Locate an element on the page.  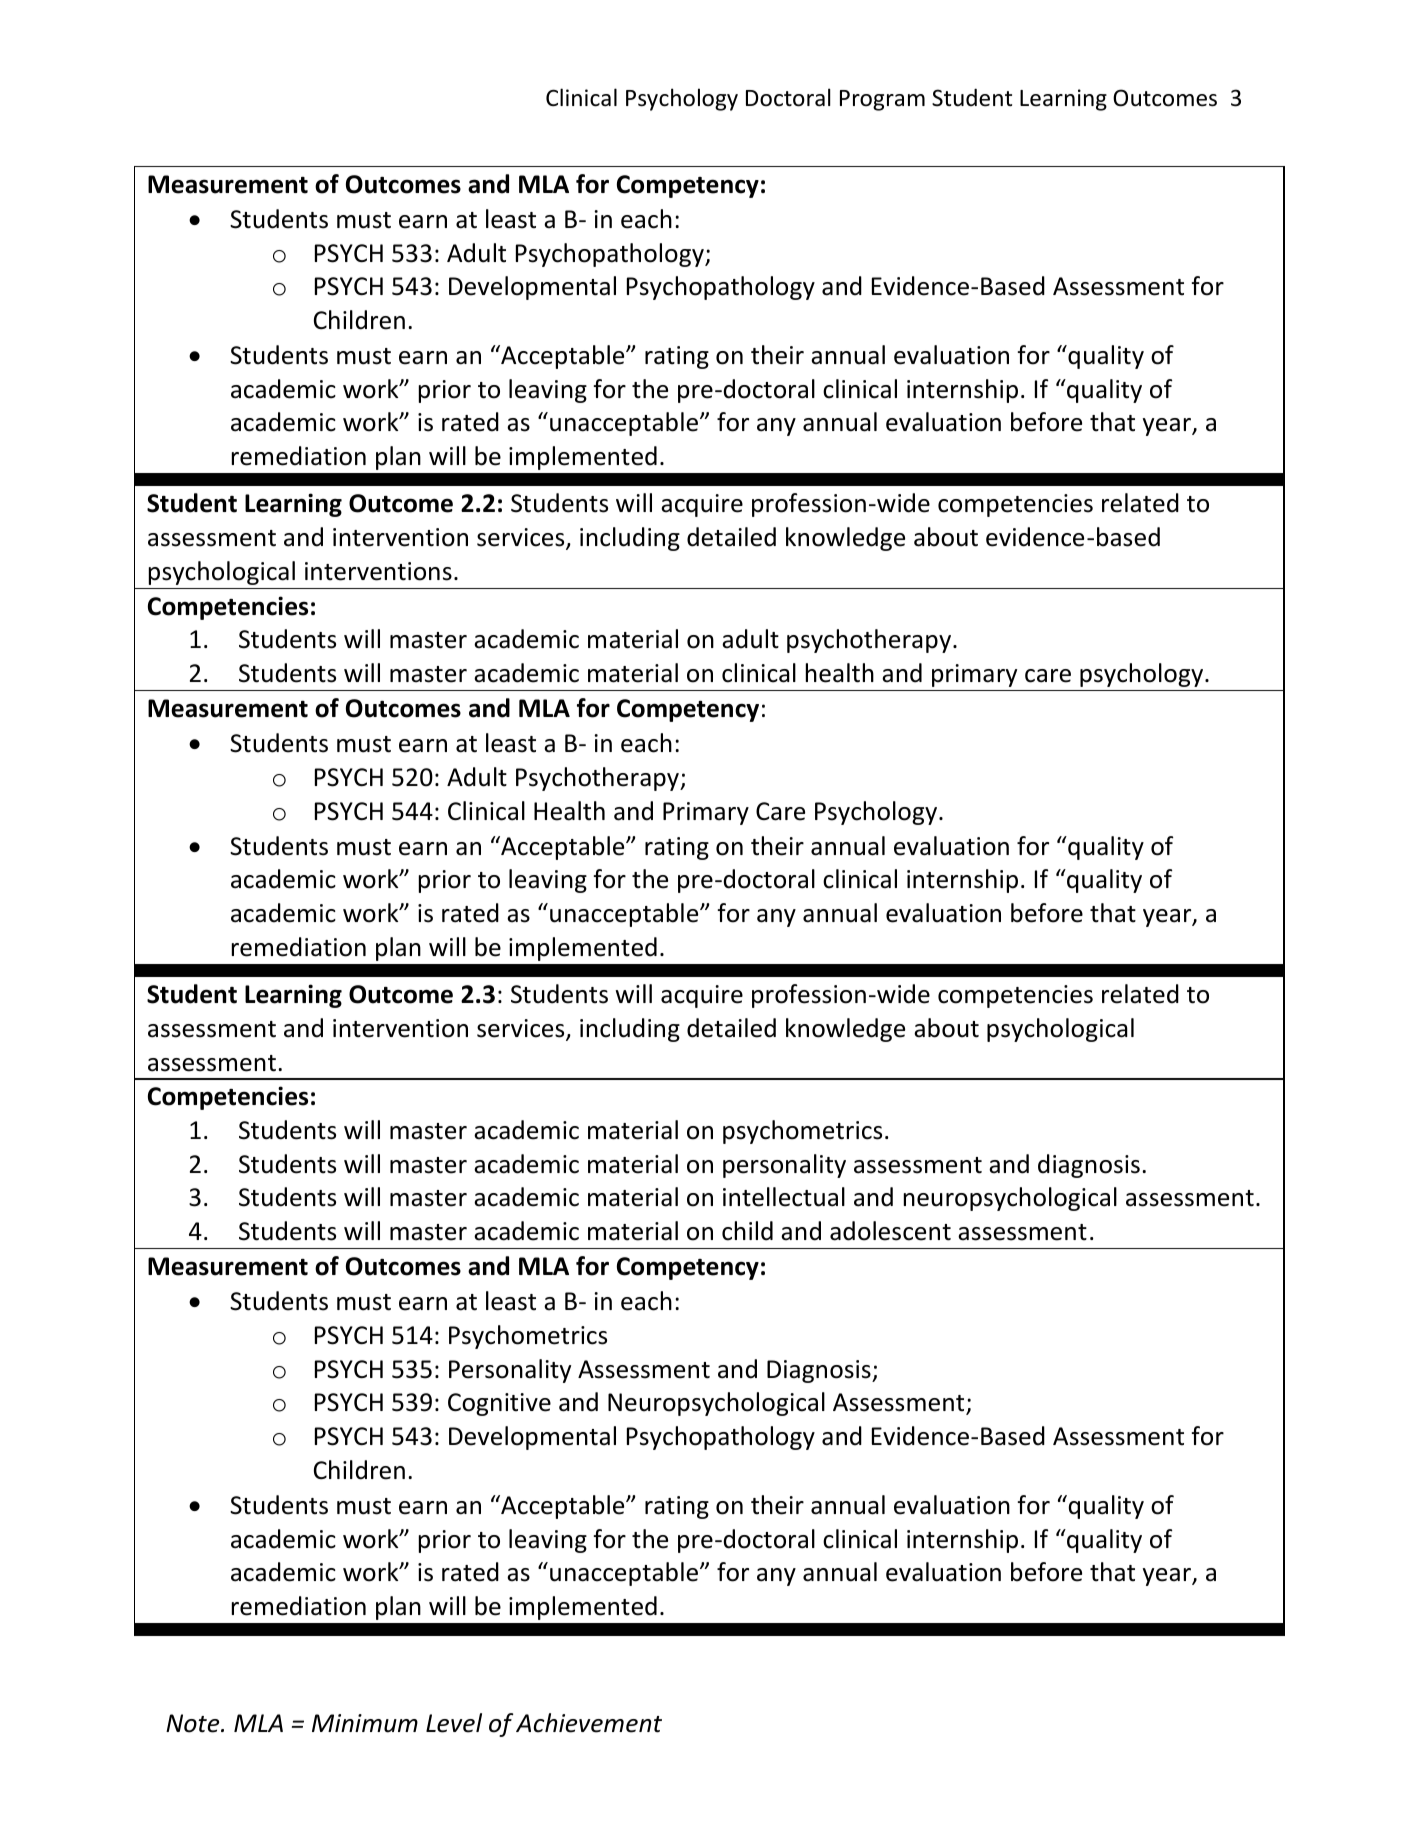
Program is located at coordinates (882, 100).
